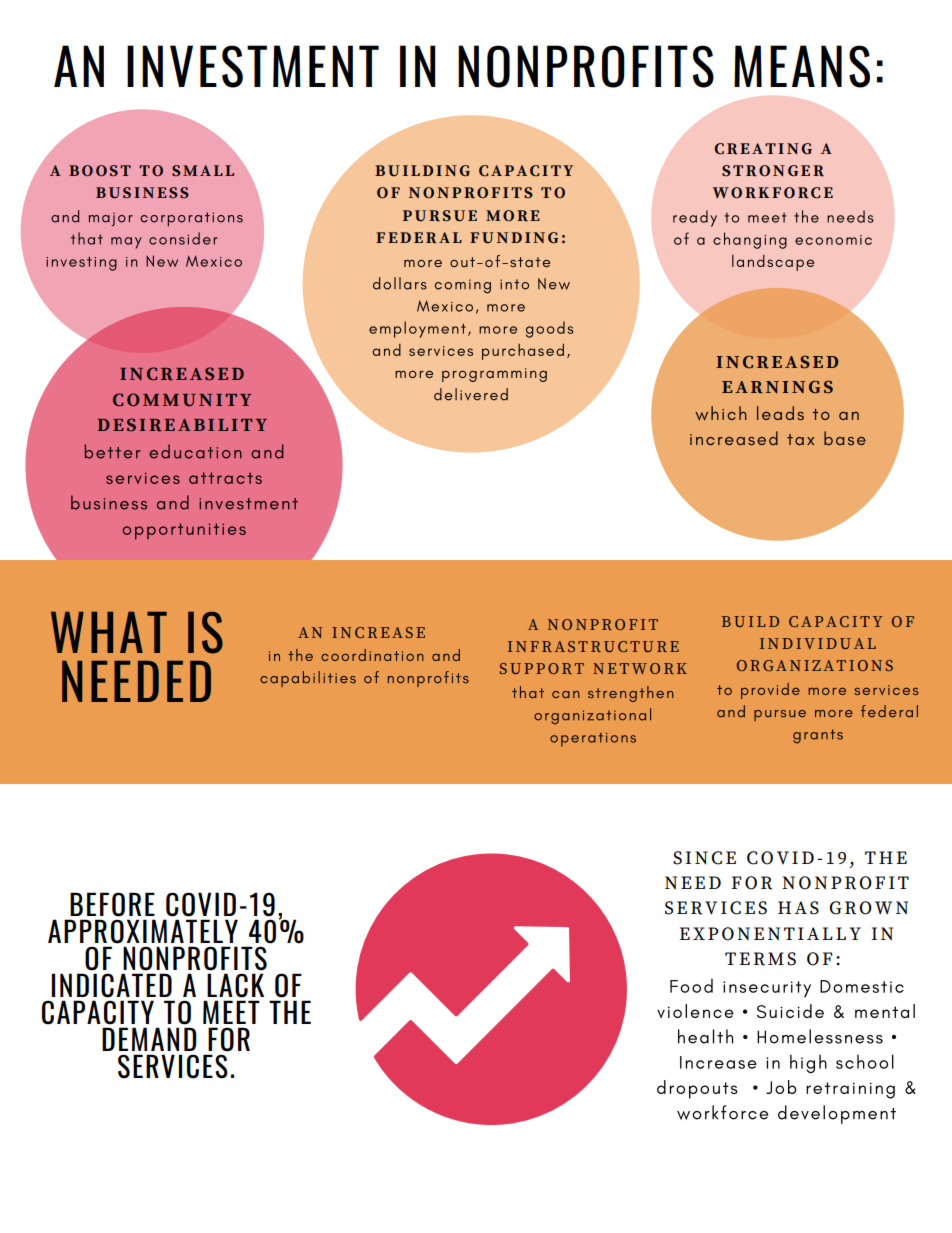 The height and width of the screenshot is (1233, 952). Describe the element at coordinates (780, 413) in the screenshot. I see `leads` at that location.
